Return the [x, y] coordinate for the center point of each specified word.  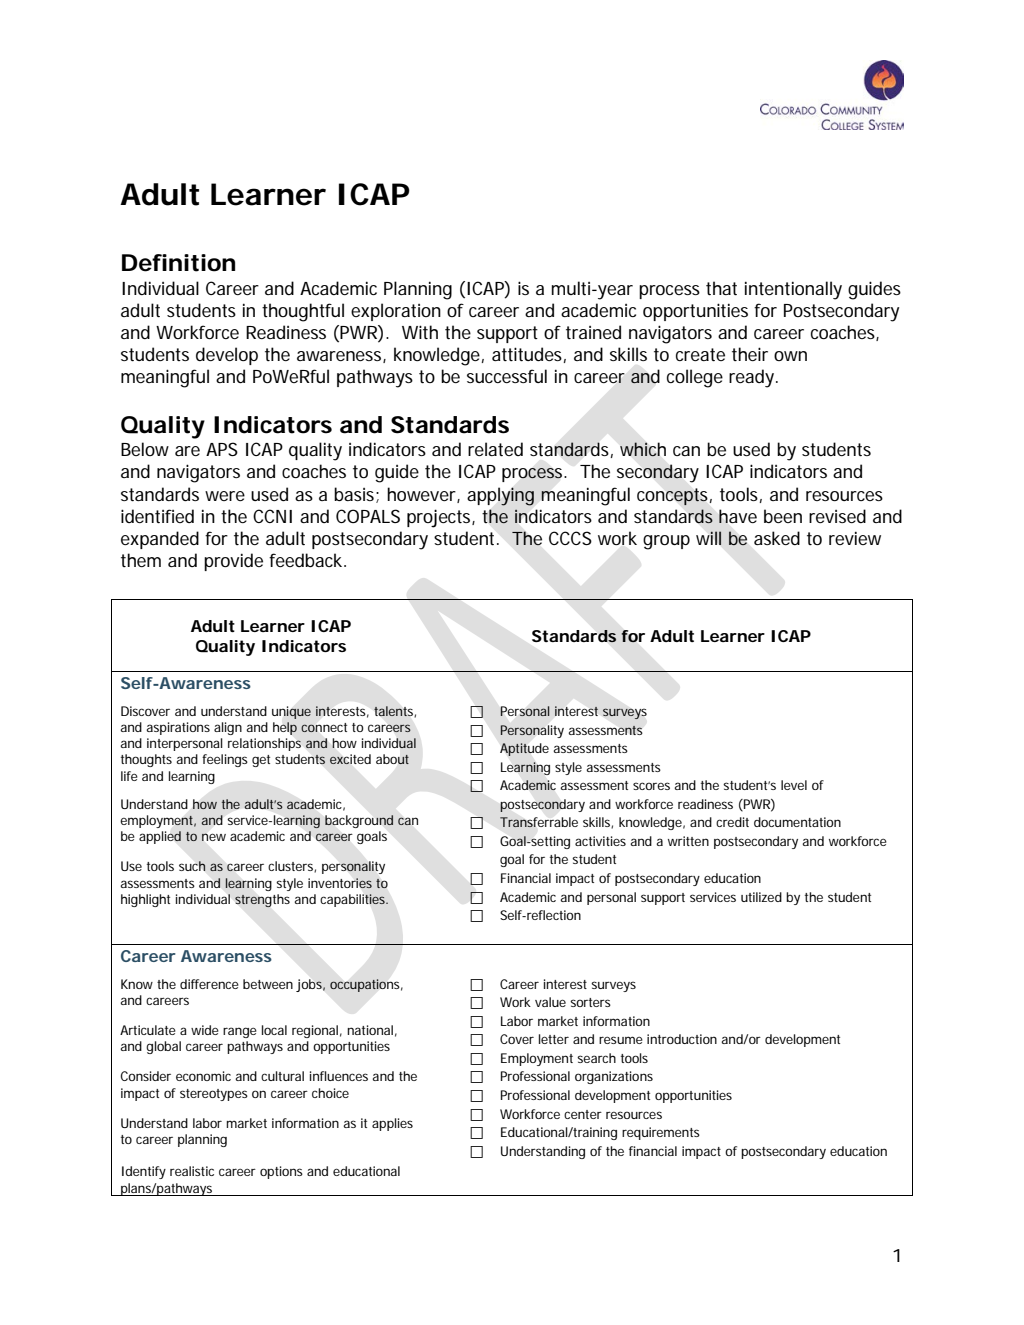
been [783, 516]
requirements [661, 1133]
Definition [178, 263]
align [228, 728]
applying [500, 496]
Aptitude [524, 749]
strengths [262, 901]
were [225, 496]
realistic [192, 1171]
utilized [761, 897]
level [794, 785]
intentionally [793, 290]
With [420, 332]
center [583, 1114]
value [550, 1002]
